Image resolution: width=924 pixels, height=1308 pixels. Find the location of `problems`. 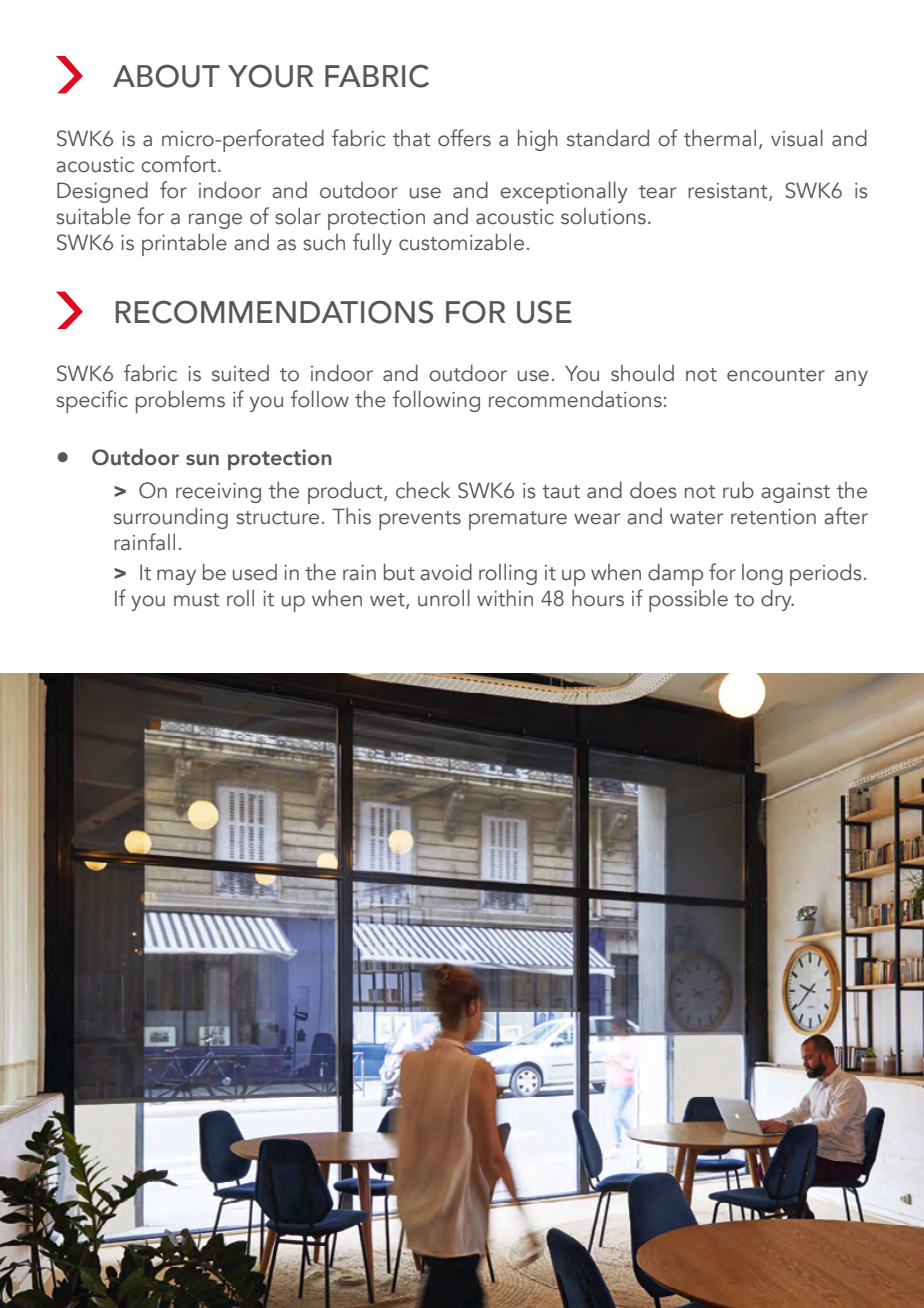

problems is located at coordinates (180, 401).
